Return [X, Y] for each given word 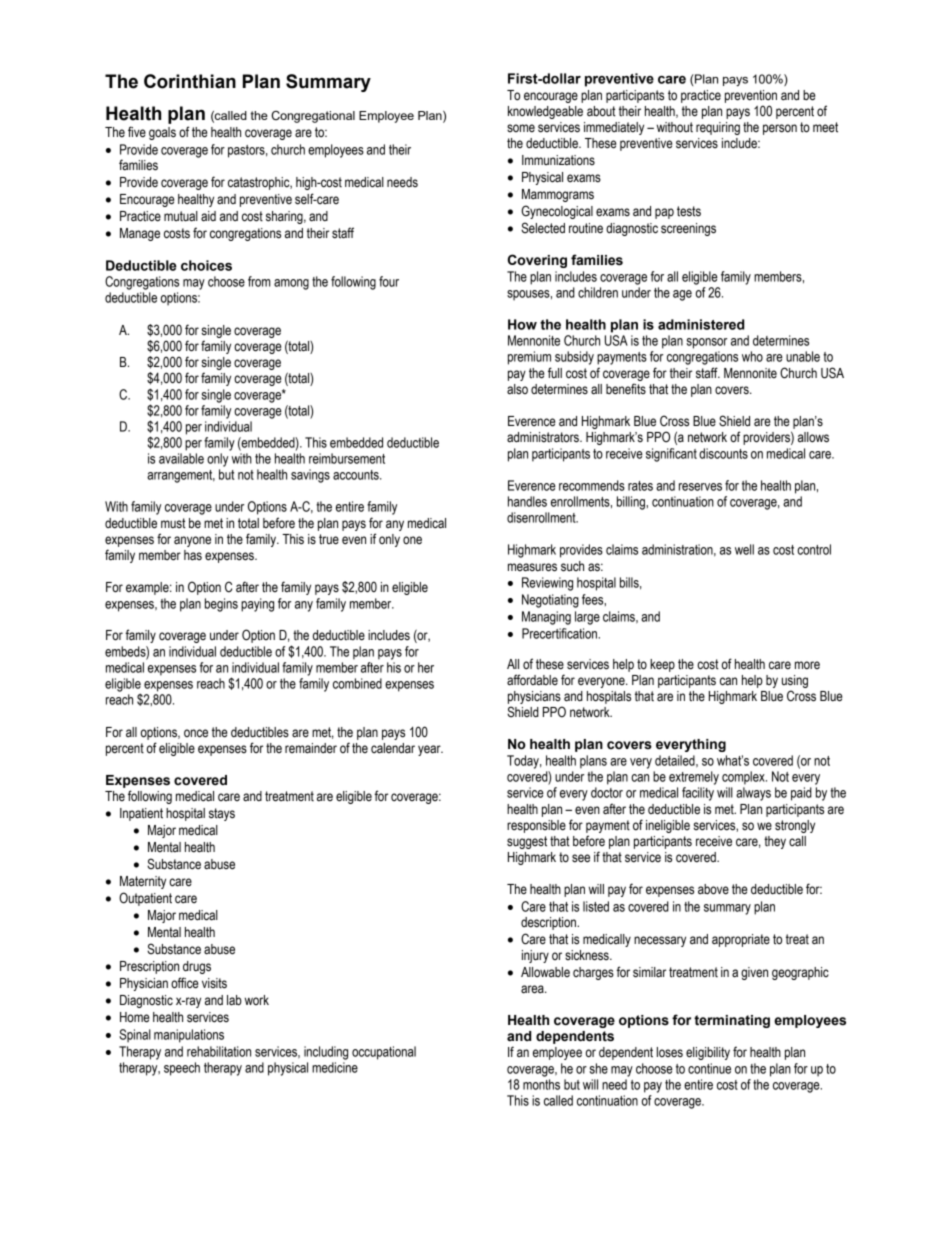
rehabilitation [219, 1051]
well [744, 549]
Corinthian [190, 81]
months [541, 1084]
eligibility [708, 1053]
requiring [718, 128]
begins [221, 605]
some [521, 128]
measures [532, 567]
